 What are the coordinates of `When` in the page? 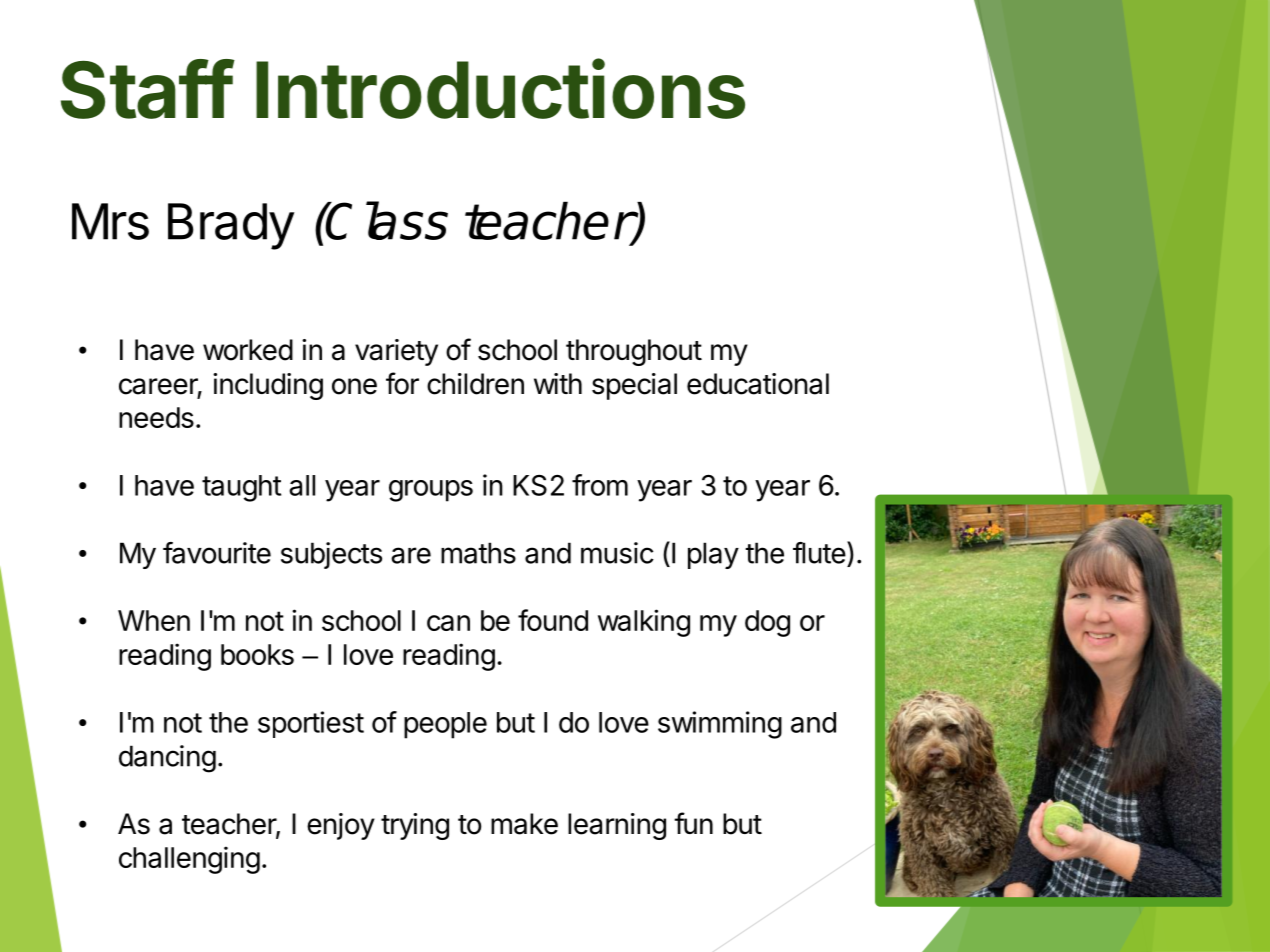 It's located at (154, 620).
